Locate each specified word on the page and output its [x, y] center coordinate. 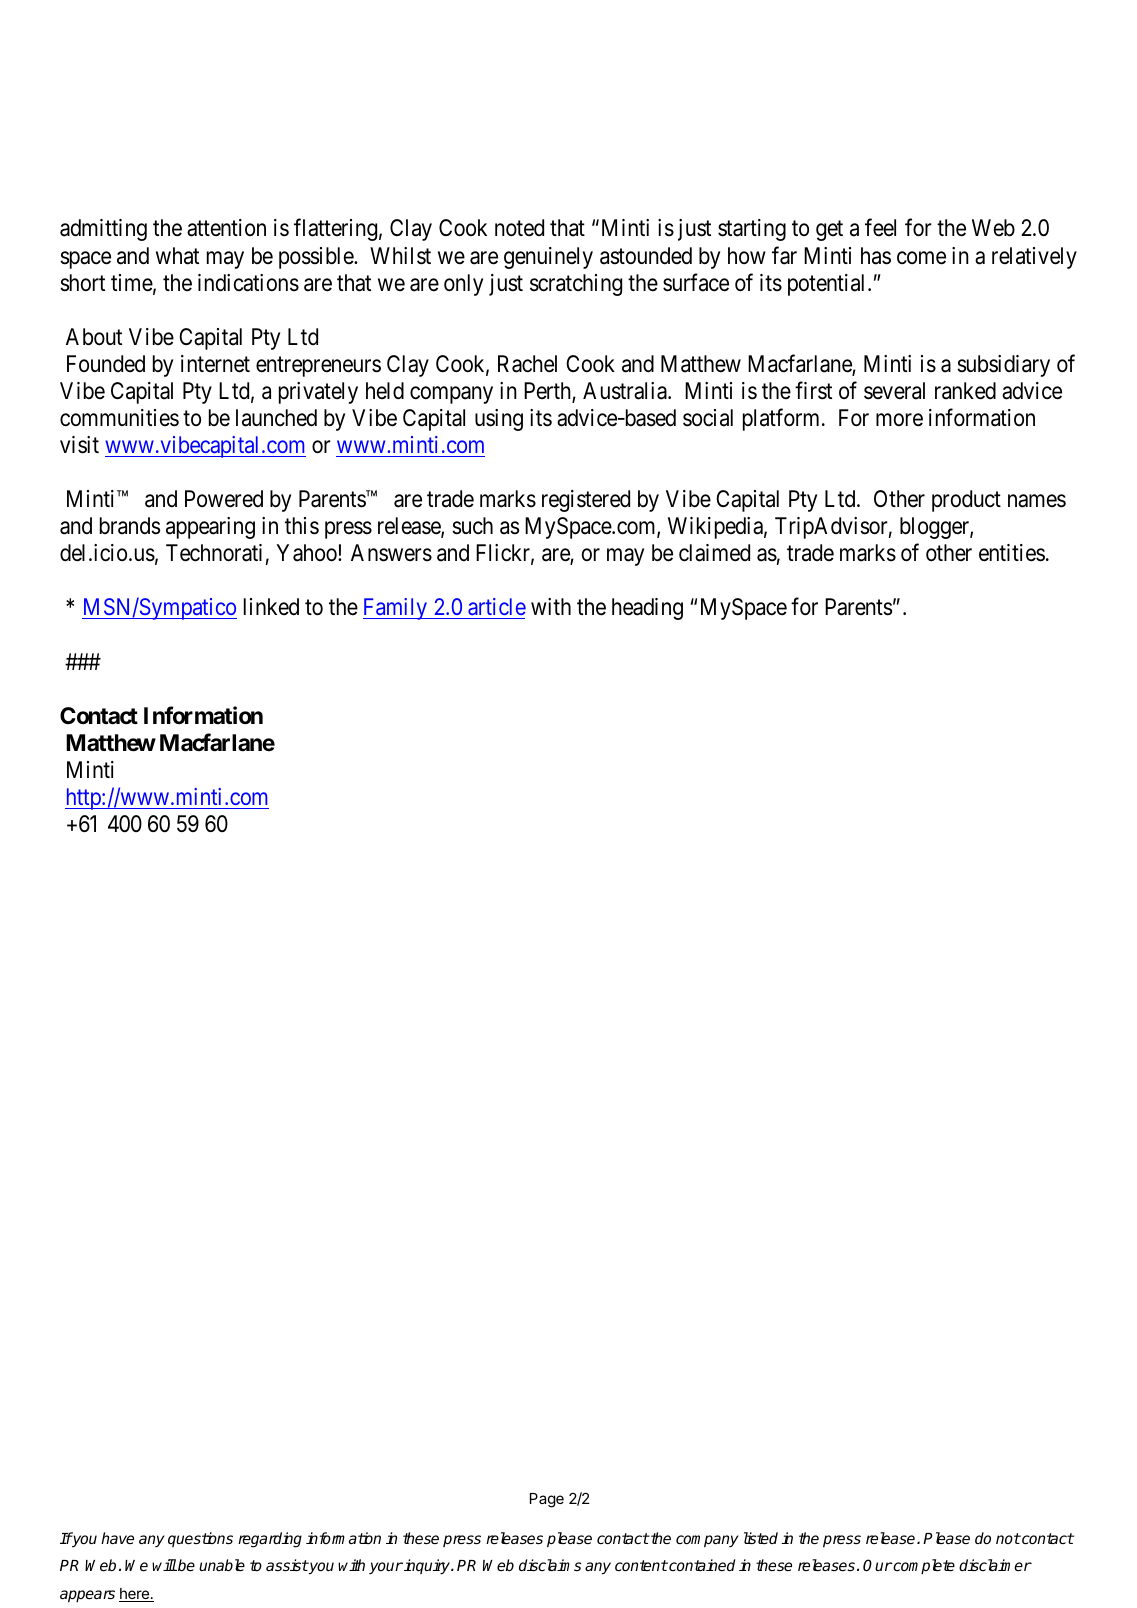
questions [200, 1539]
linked [271, 607]
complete [923, 1566]
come [921, 258]
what [177, 256]
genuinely [548, 258]
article [496, 608]
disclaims [550, 1565]
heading [647, 609]
